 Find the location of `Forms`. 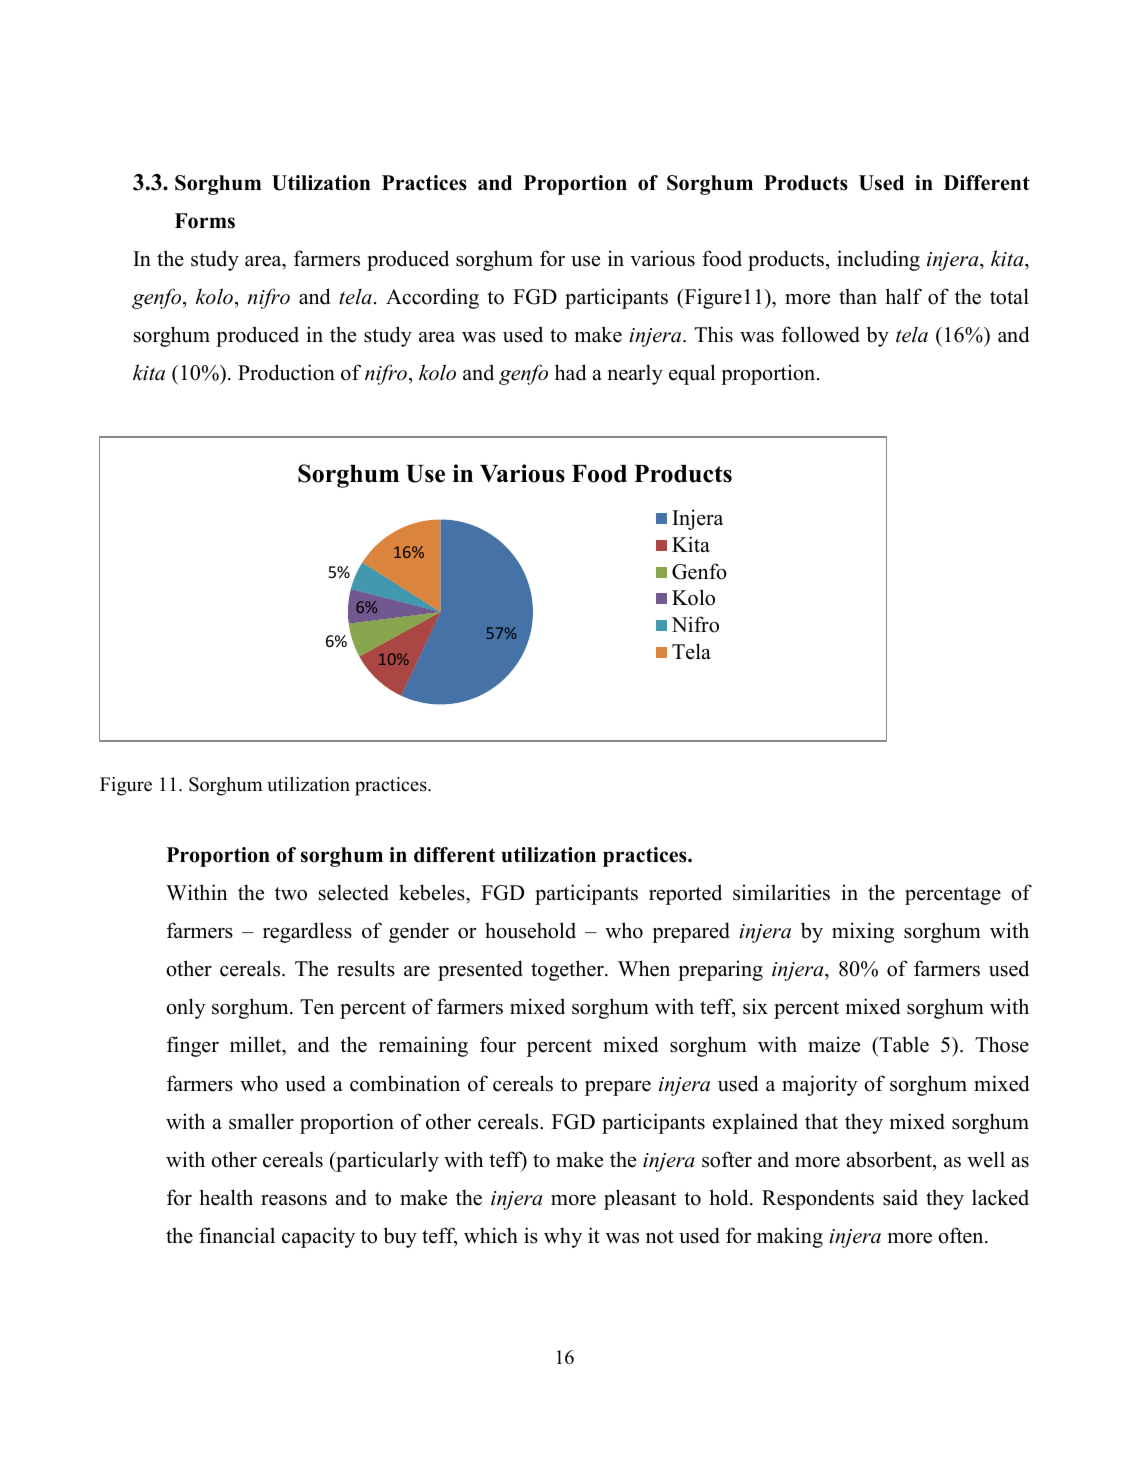

Forms is located at coordinates (205, 221).
